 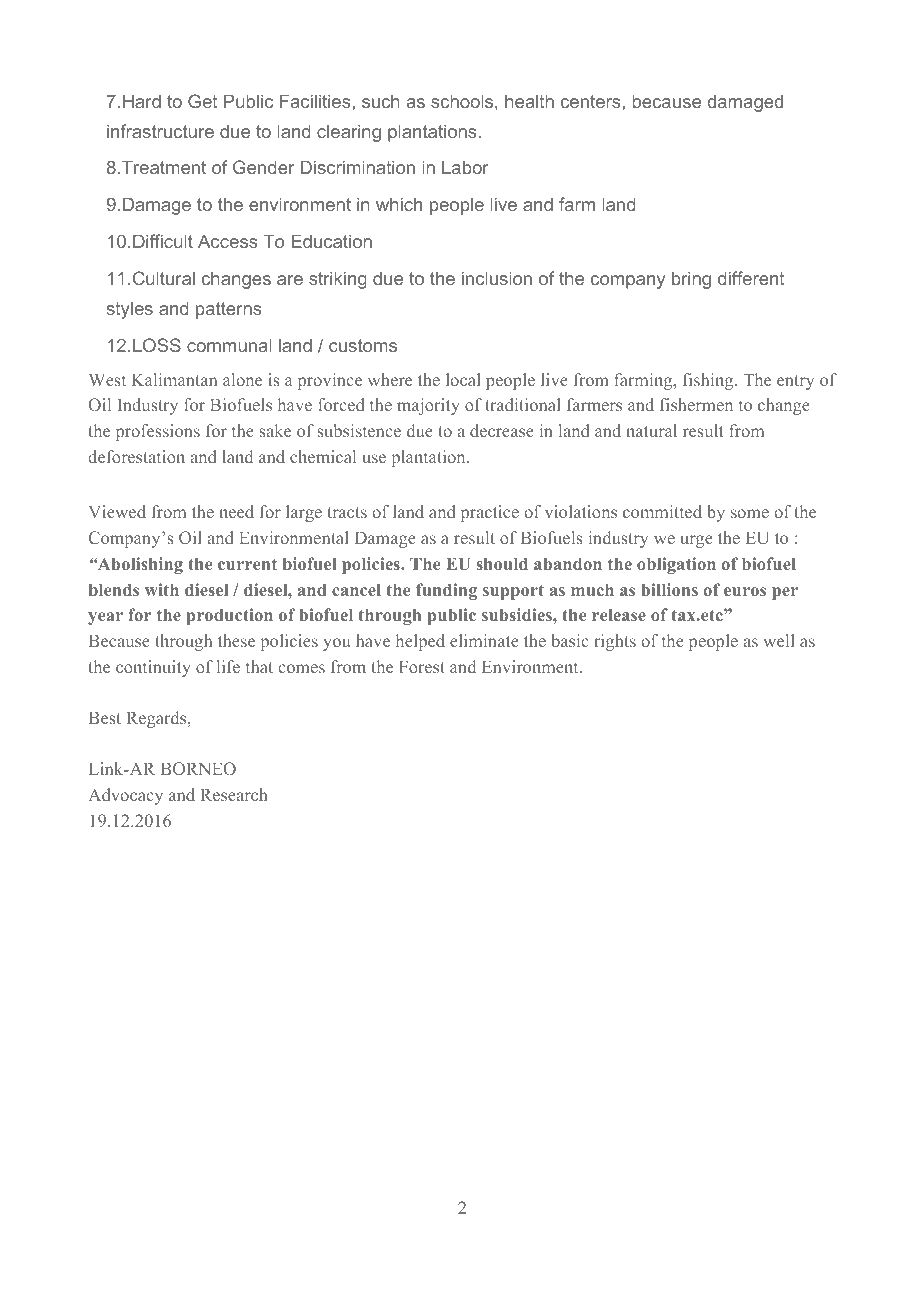 I want to click on Research, so click(x=234, y=794).
